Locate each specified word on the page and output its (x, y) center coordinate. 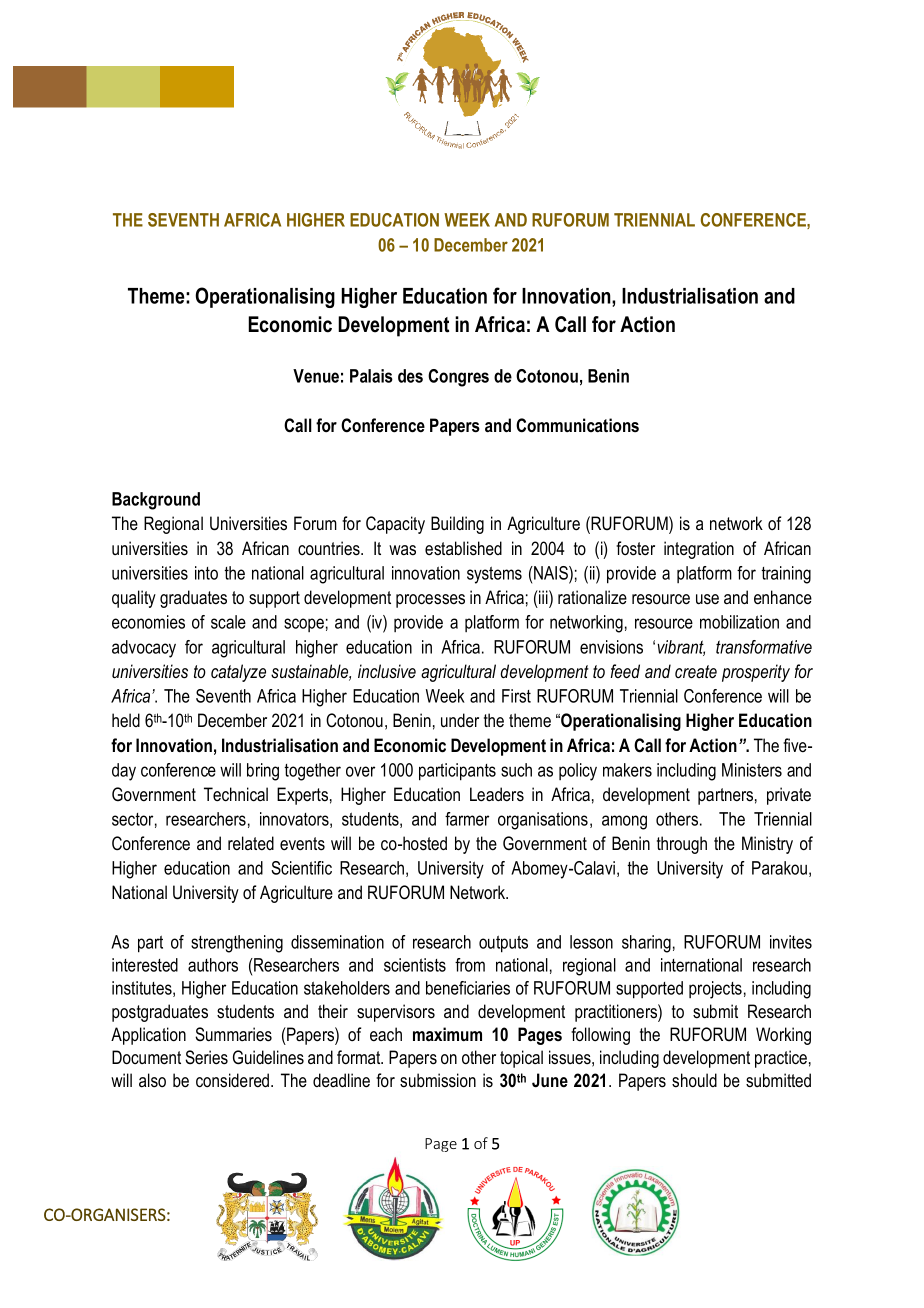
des (410, 376)
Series (206, 1057)
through (682, 845)
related (251, 843)
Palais (371, 376)
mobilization (739, 622)
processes (430, 601)
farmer (467, 819)
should (694, 1080)
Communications (577, 425)
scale (228, 622)
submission (438, 1080)
